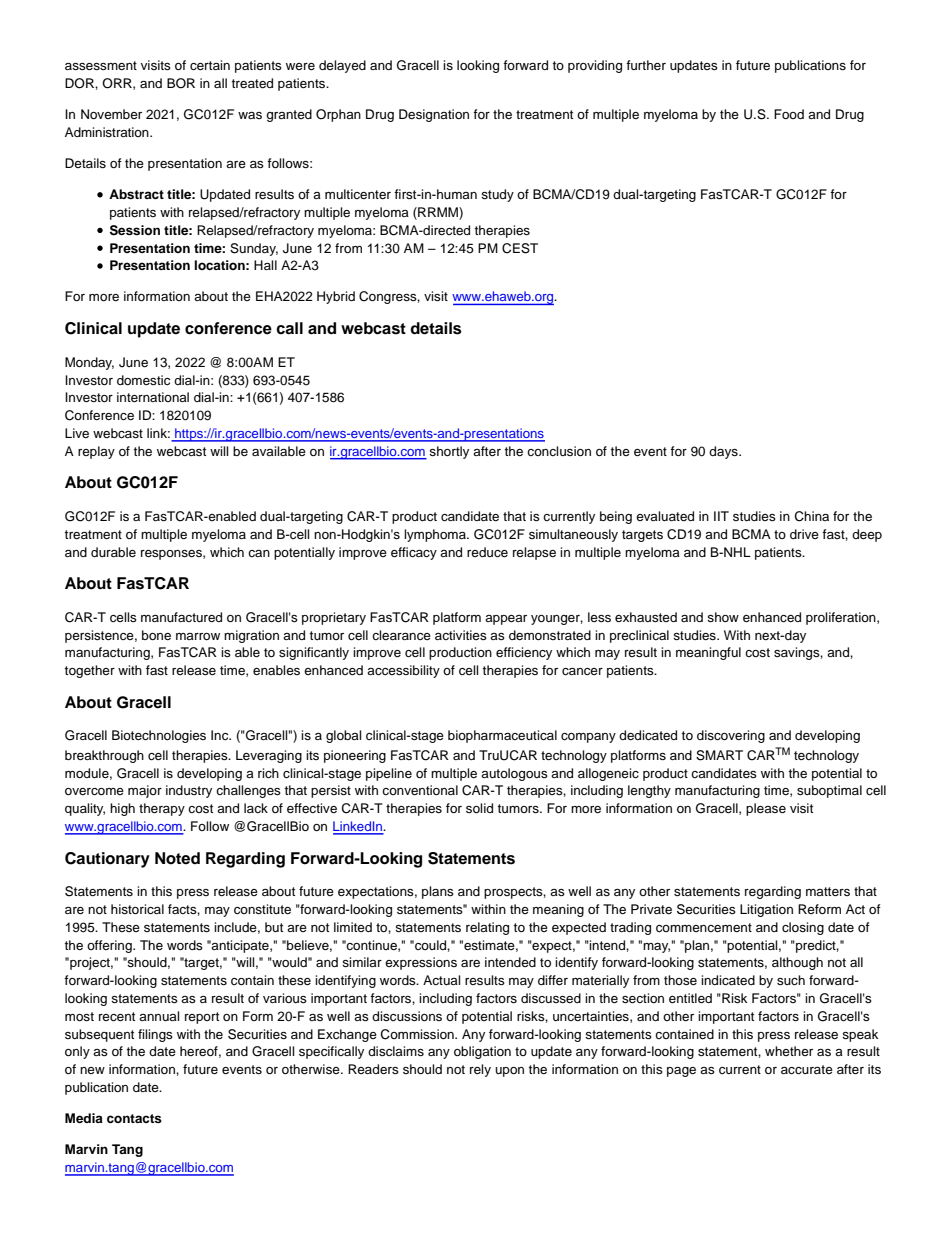 The image size is (952, 1233). What do you see at coordinates (181, 83) in the screenshot?
I see `BOR` at bounding box center [181, 83].
